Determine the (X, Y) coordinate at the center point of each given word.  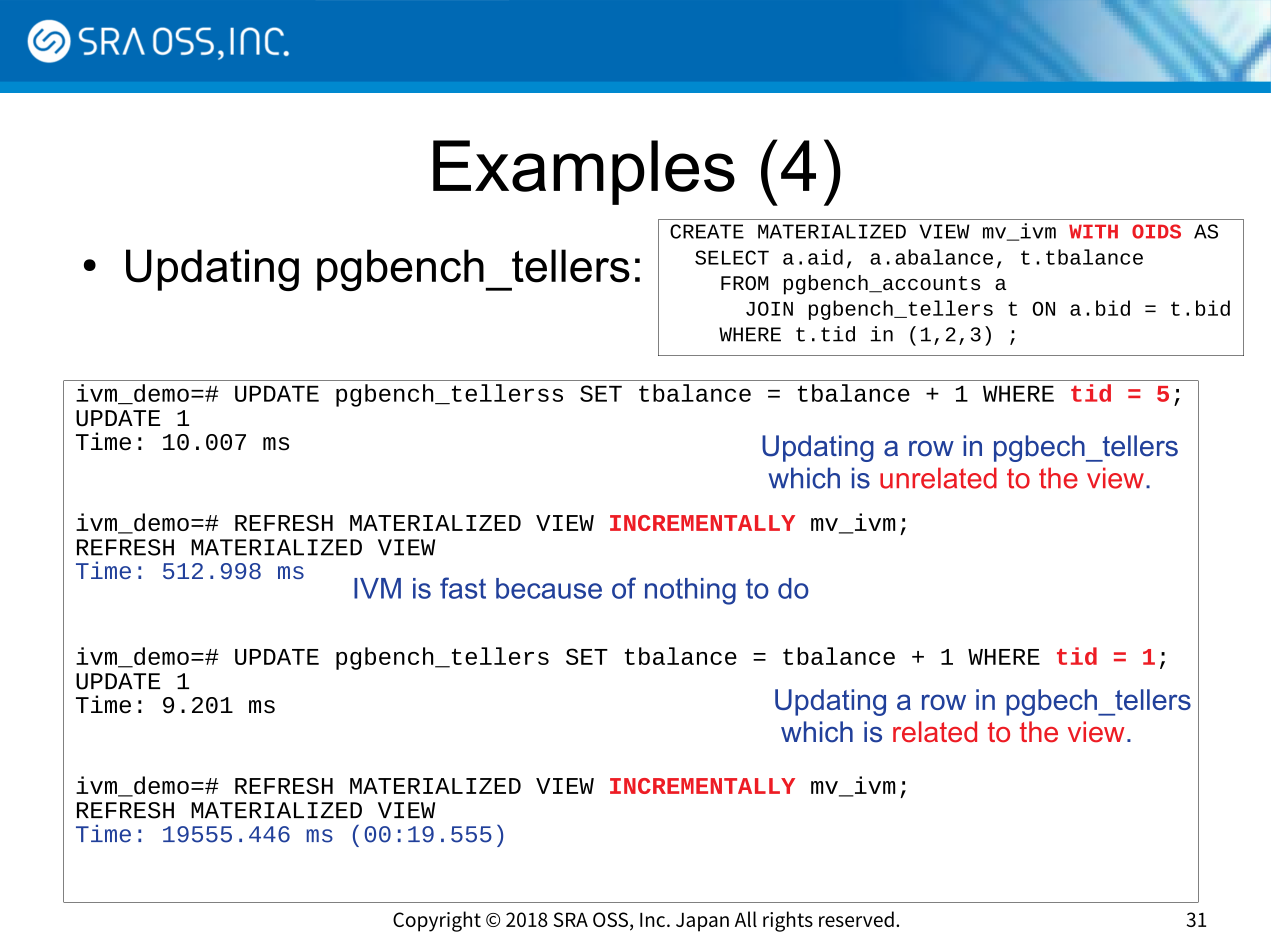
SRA (571, 919)
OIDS (1156, 231)
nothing (690, 591)
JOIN (769, 308)
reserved (856, 919)
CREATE (707, 231)
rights (788, 921)
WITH (1093, 231)
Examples (584, 172)
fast (463, 588)
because (549, 588)
